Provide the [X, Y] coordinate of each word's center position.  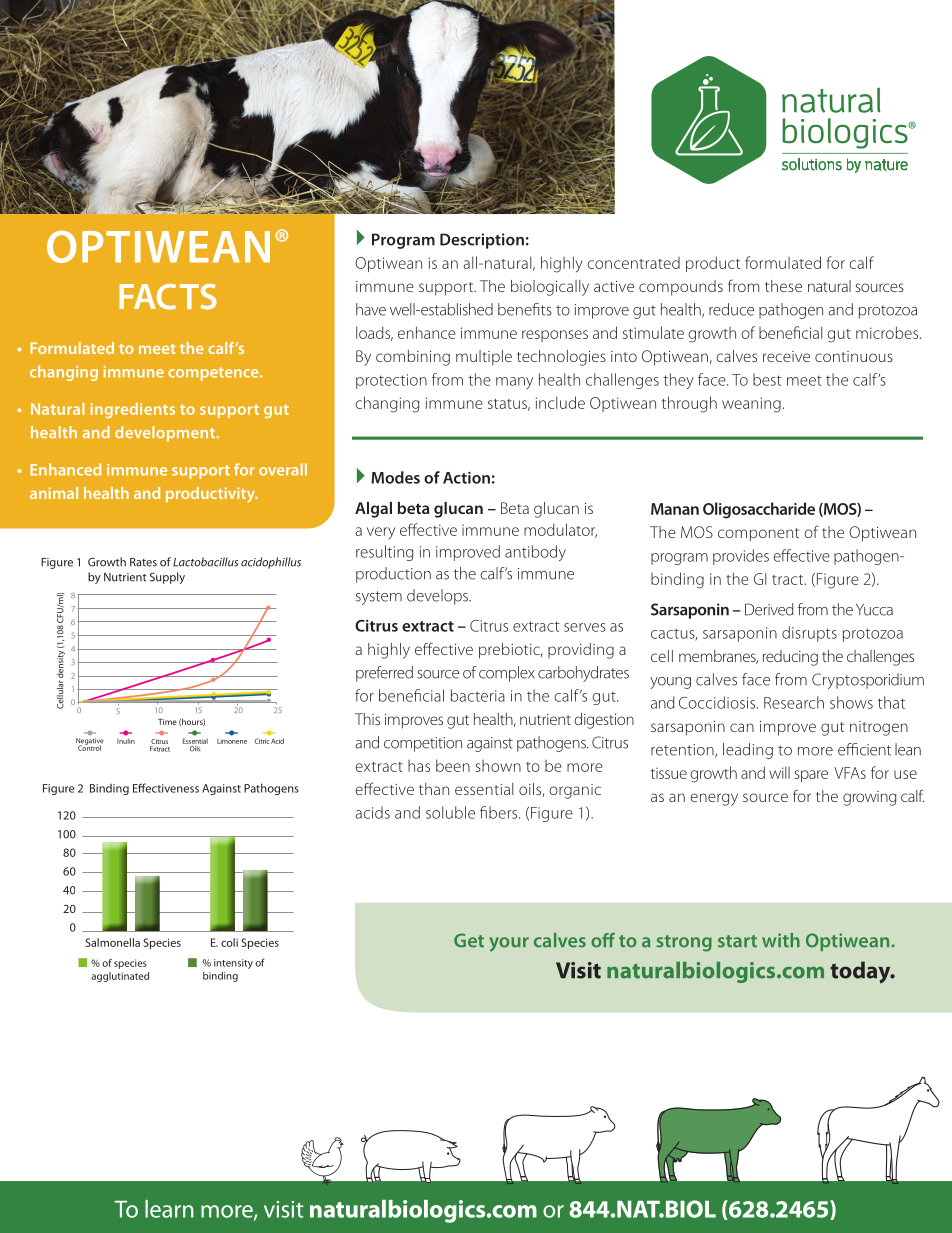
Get [469, 940]
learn [169, 1209]
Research [794, 702]
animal [54, 493]
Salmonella [112, 942]
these [783, 286]
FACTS [168, 297]
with [781, 940]
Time [167, 722]
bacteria [478, 695]
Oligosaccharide [759, 510]
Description [482, 241]
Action [466, 478]
